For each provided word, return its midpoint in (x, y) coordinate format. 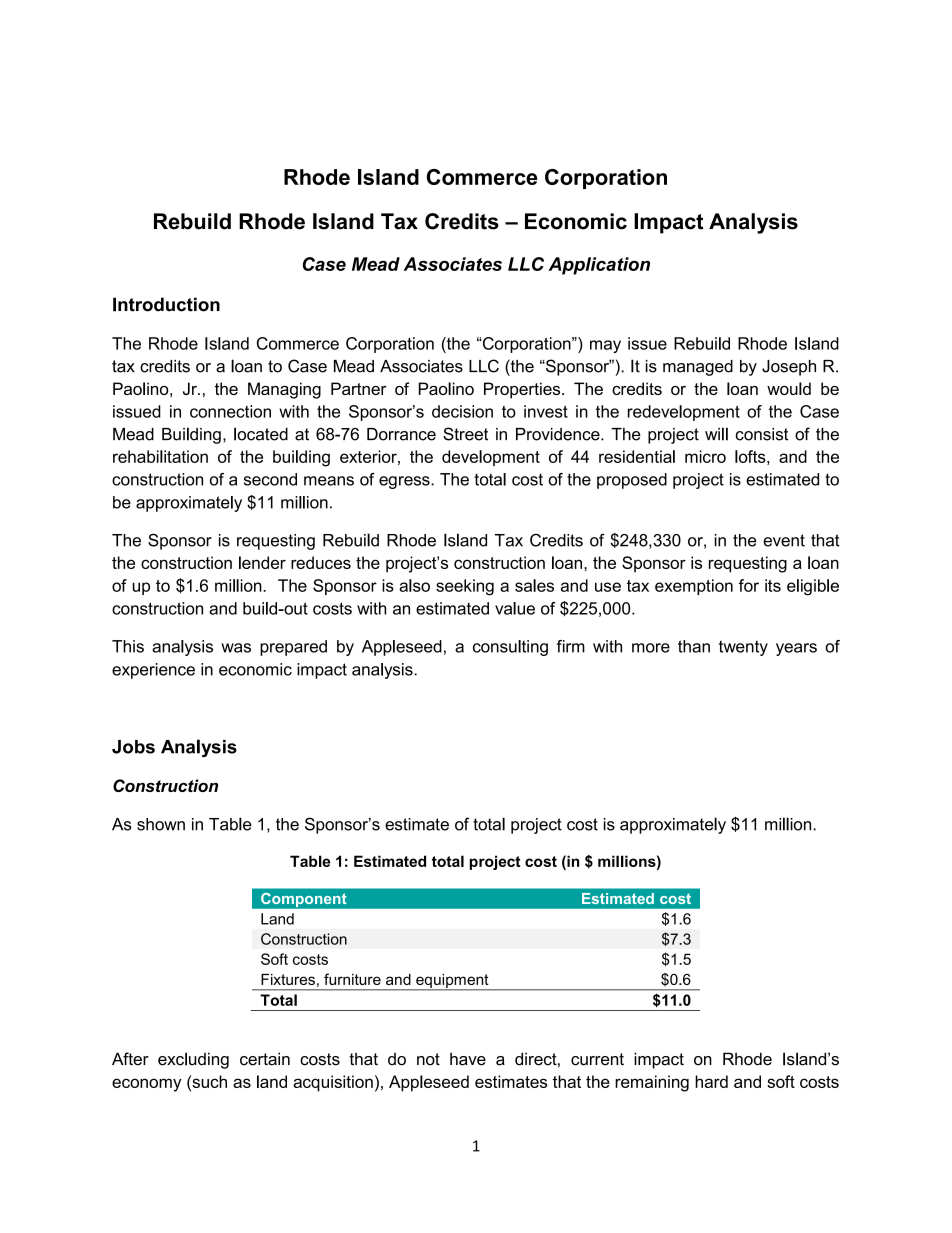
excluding (193, 1060)
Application (599, 266)
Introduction (166, 304)
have (468, 1059)
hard (711, 1081)
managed (698, 368)
